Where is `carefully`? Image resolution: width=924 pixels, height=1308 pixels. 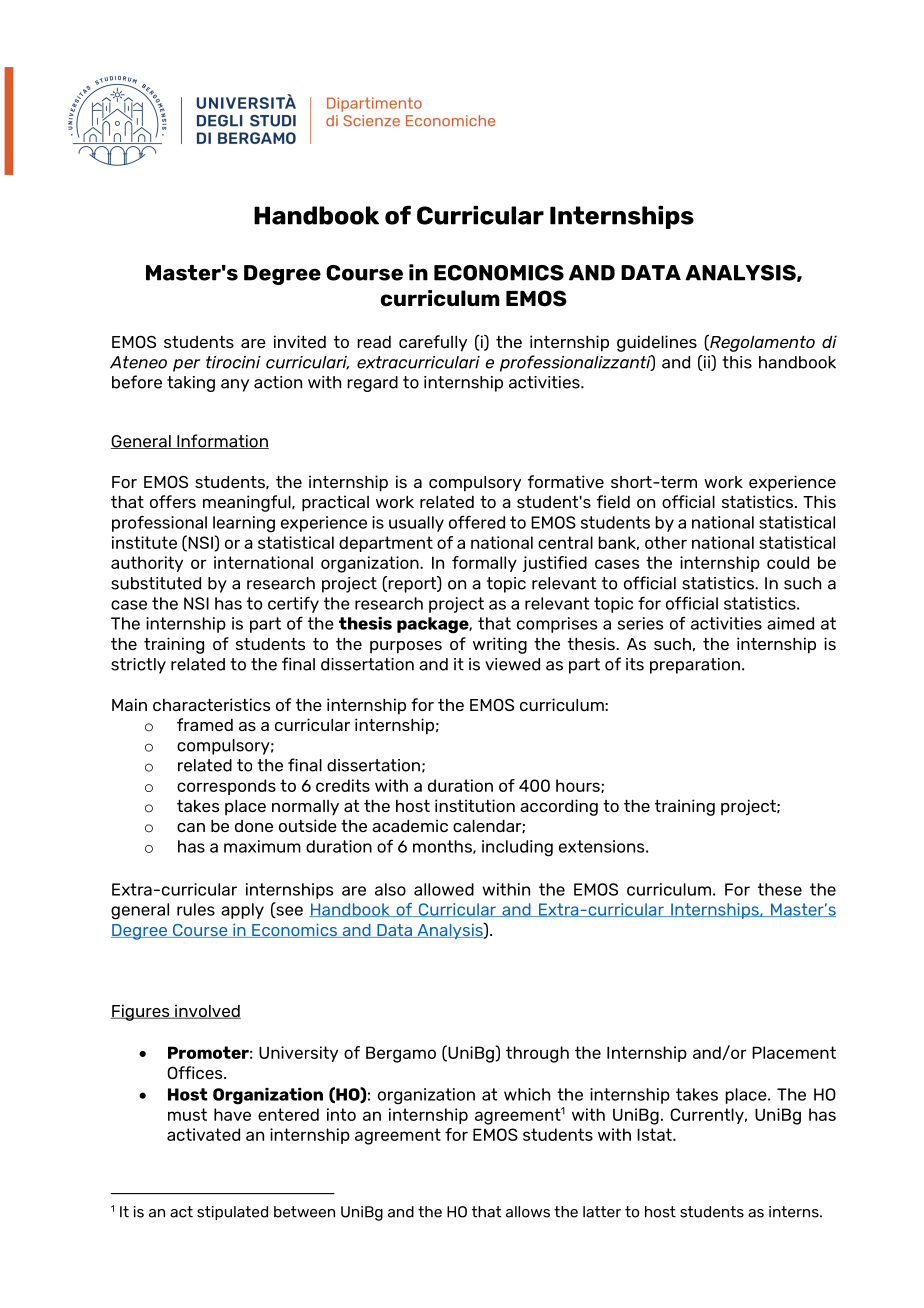
carefully is located at coordinates (433, 343).
